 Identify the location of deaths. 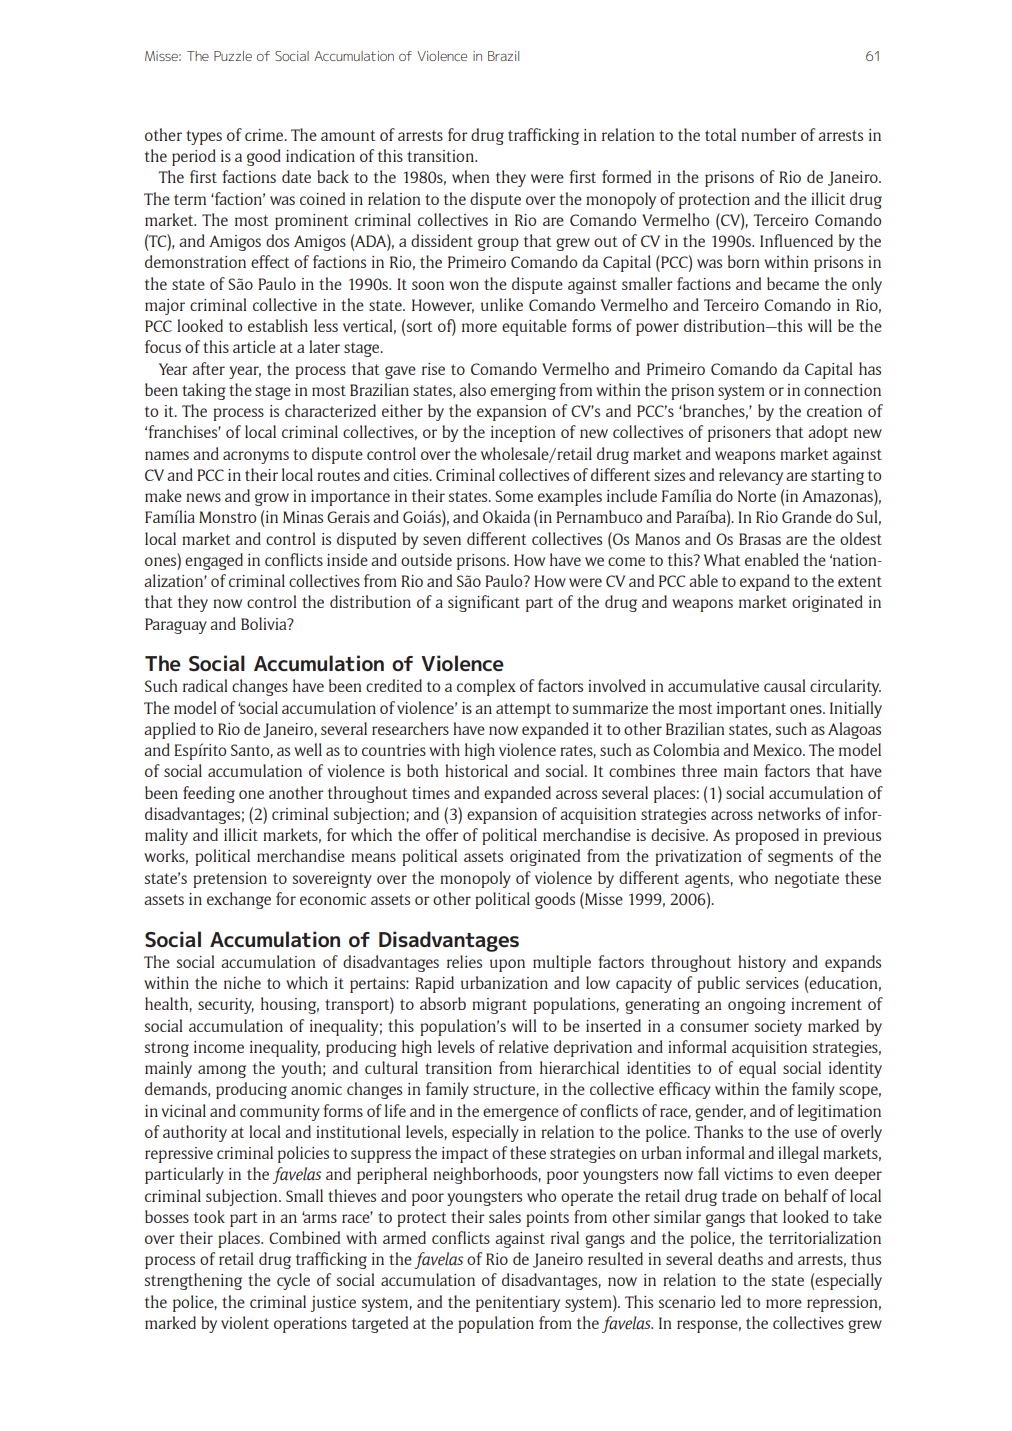
(740, 1258).
